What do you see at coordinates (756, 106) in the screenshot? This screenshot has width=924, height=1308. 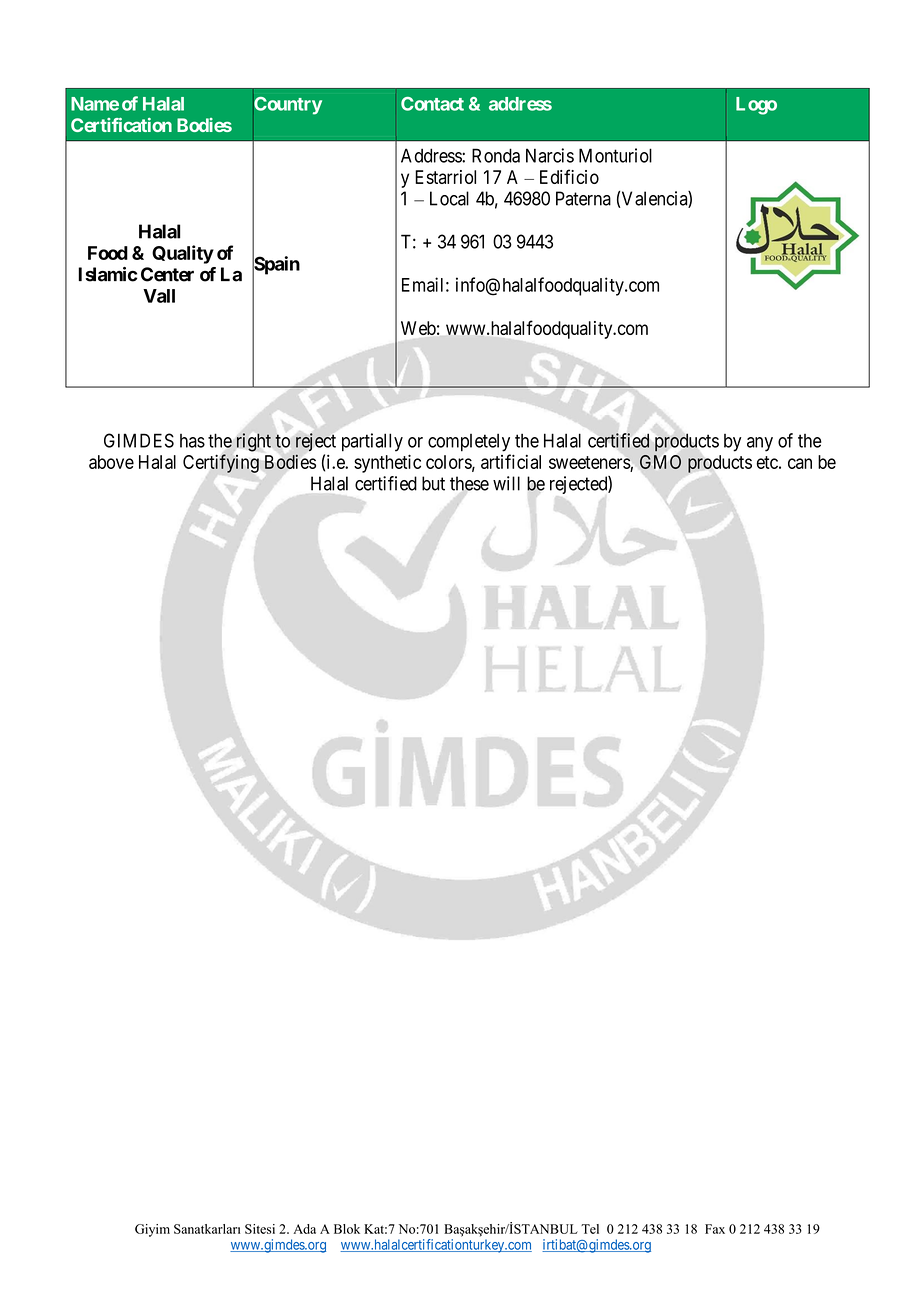 I see `Logo` at bounding box center [756, 106].
